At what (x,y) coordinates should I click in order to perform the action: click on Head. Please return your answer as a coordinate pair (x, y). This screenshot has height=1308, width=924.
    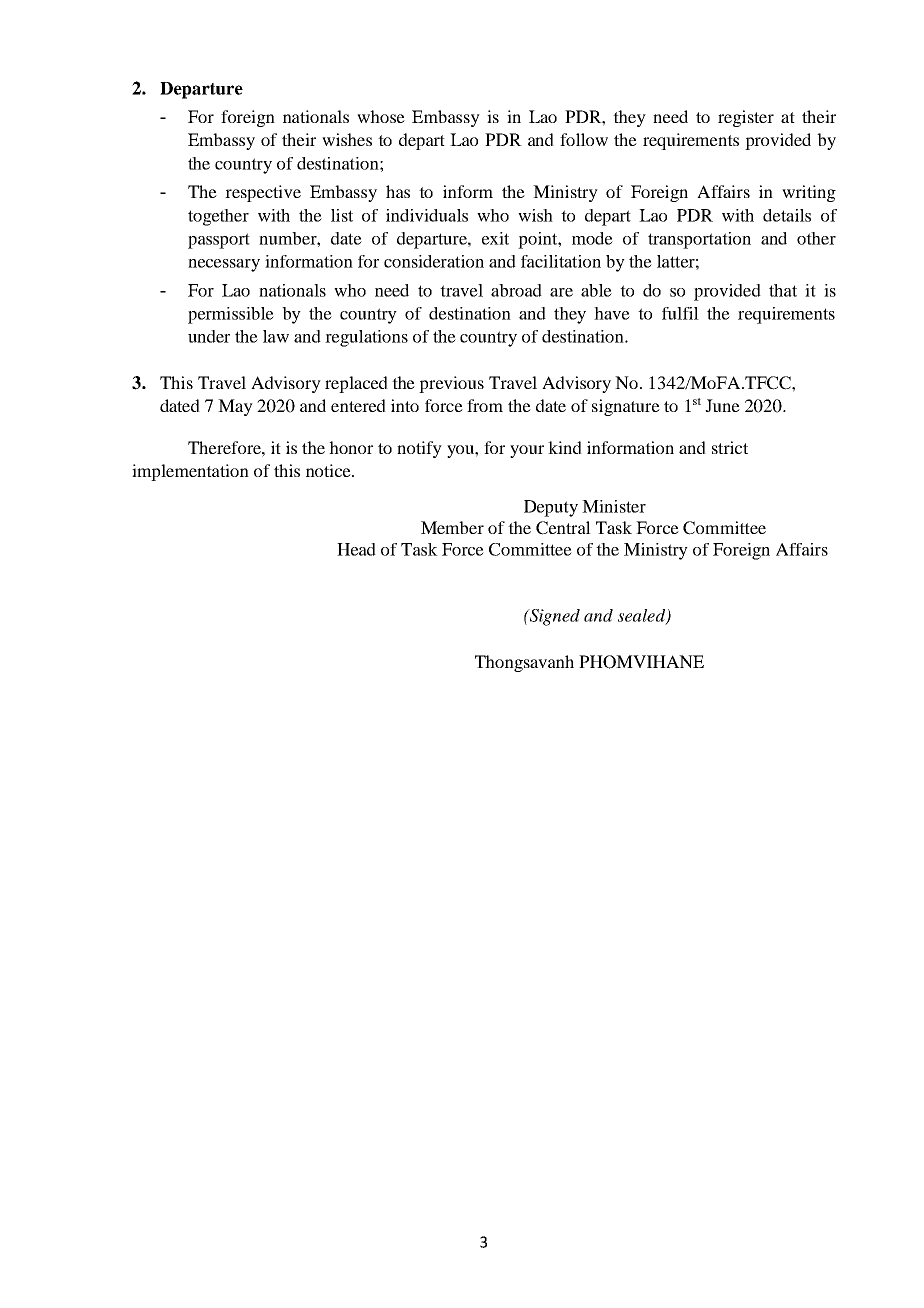
    Looking at the image, I should click on (356, 549).
